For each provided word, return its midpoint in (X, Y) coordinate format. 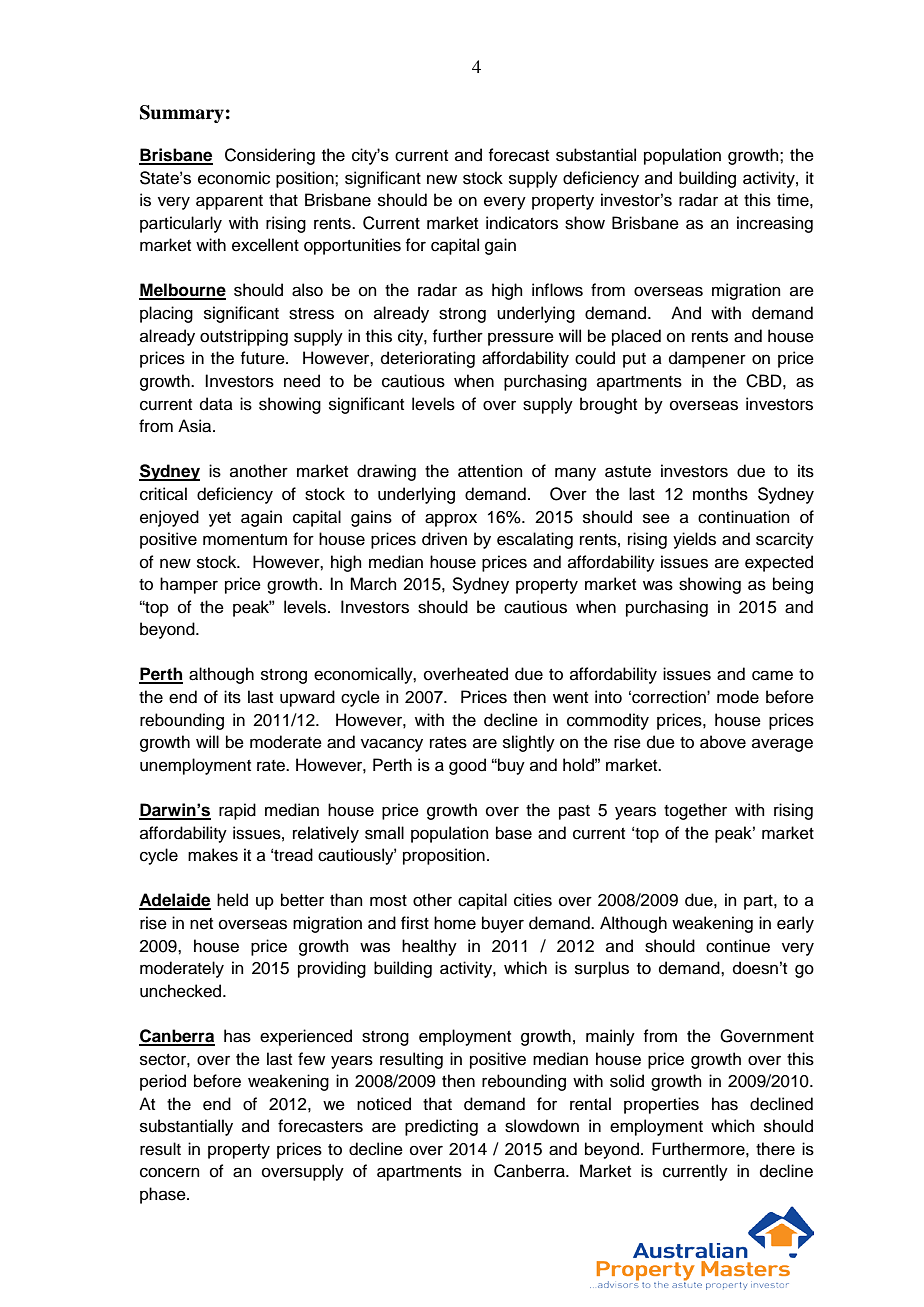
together (695, 811)
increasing (775, 224)
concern (170, 1172)
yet (220, 519)
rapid (237, 811)
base (514, 833)
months (720, 494)
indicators (522, 223)
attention (490, 471)
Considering (270, 156)
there (775, 1149)
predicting (441, 1127)
